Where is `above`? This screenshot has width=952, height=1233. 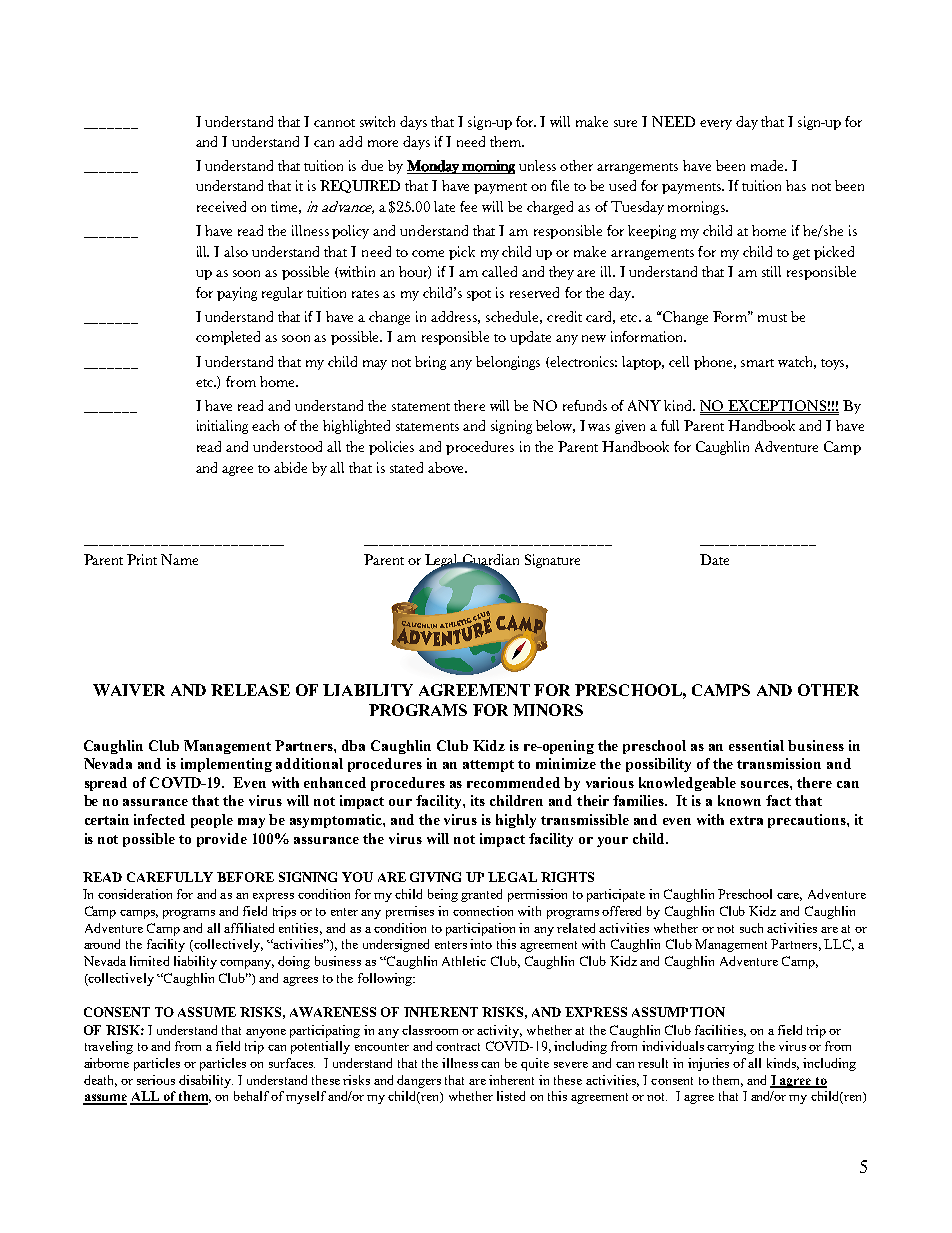
above is located at coordinates (447, 467).
